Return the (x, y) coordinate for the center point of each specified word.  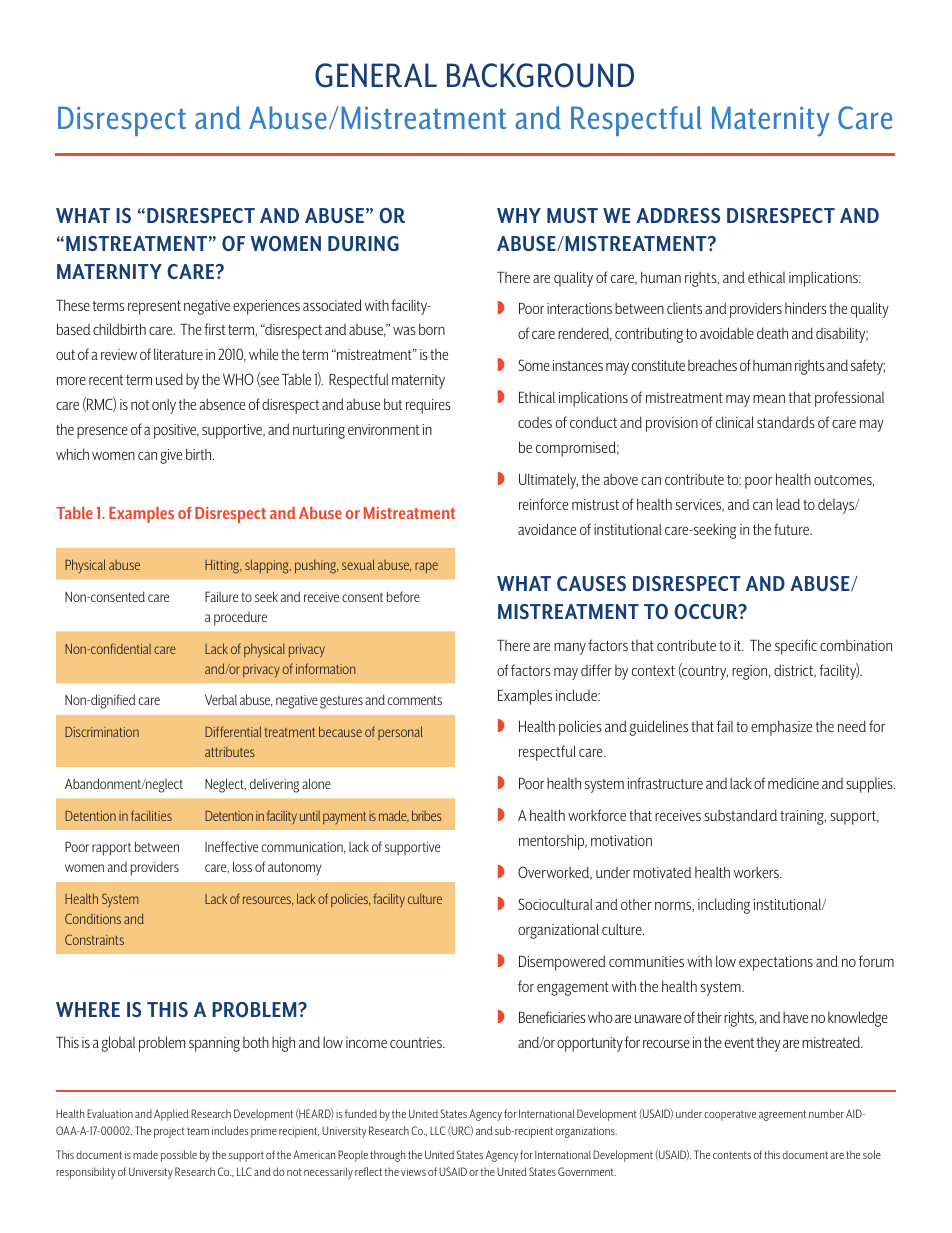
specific (796, 647)
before (403, 596)
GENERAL (376, 75)
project (169, 1132)
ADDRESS (678, 215)
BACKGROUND (540, 75)
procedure (240, 619)
